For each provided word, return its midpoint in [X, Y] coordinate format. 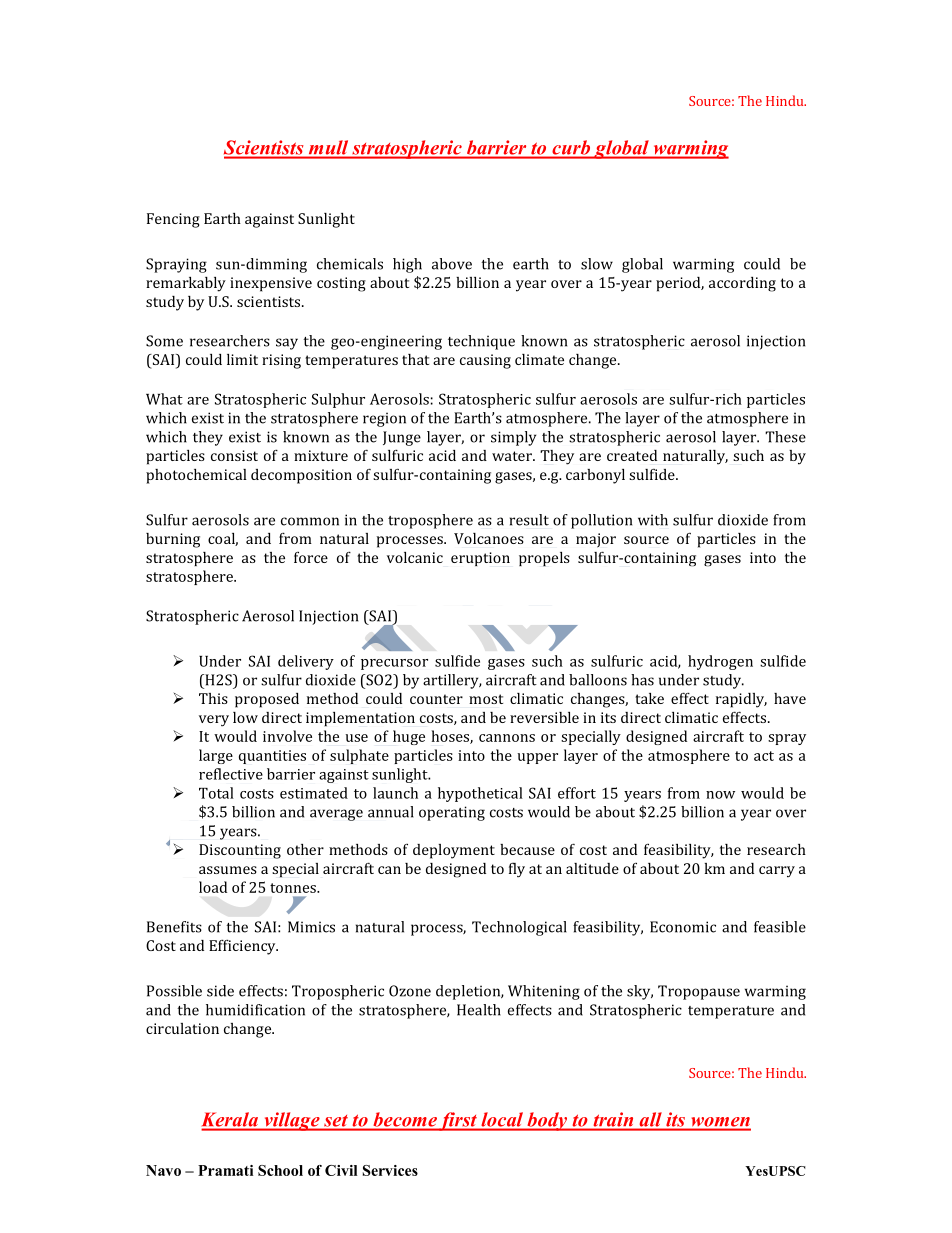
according [742, 284]
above [452, 264]
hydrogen [720, 662]
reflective [231, 774]
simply [513, 438]
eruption [480, 559]
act [764, 756]
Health [479, 1010]
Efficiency [243, 947]
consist [234, 455]
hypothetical [480, 794]
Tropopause [699, 992]
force [311, 557]
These [785, 437]
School [280, 1170]
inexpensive [271, 284]
